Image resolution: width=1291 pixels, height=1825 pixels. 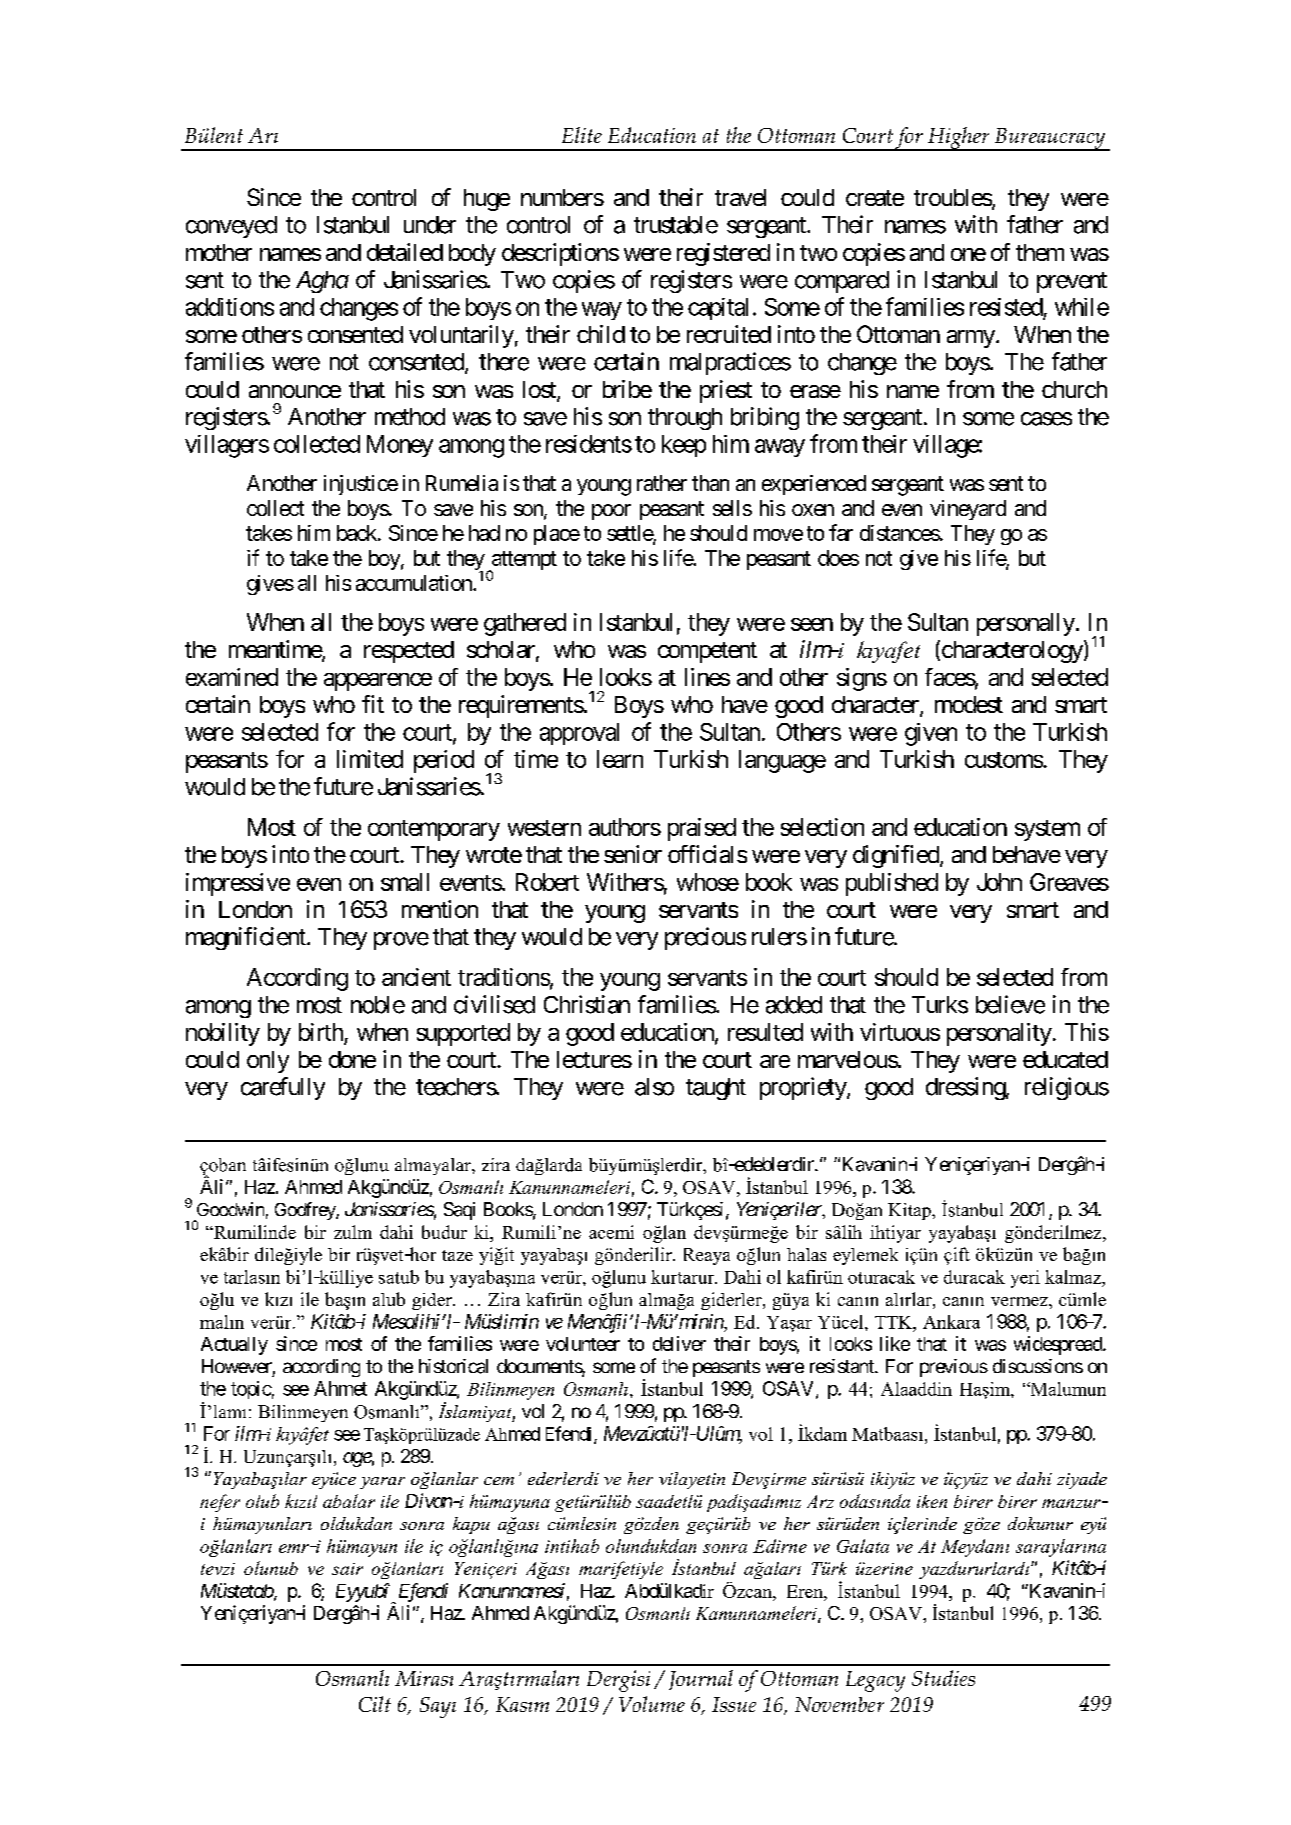 What do you see at coordinates (306, 1211) in the image?
I see `Godfrey` at bounding box center [306, 1211].
